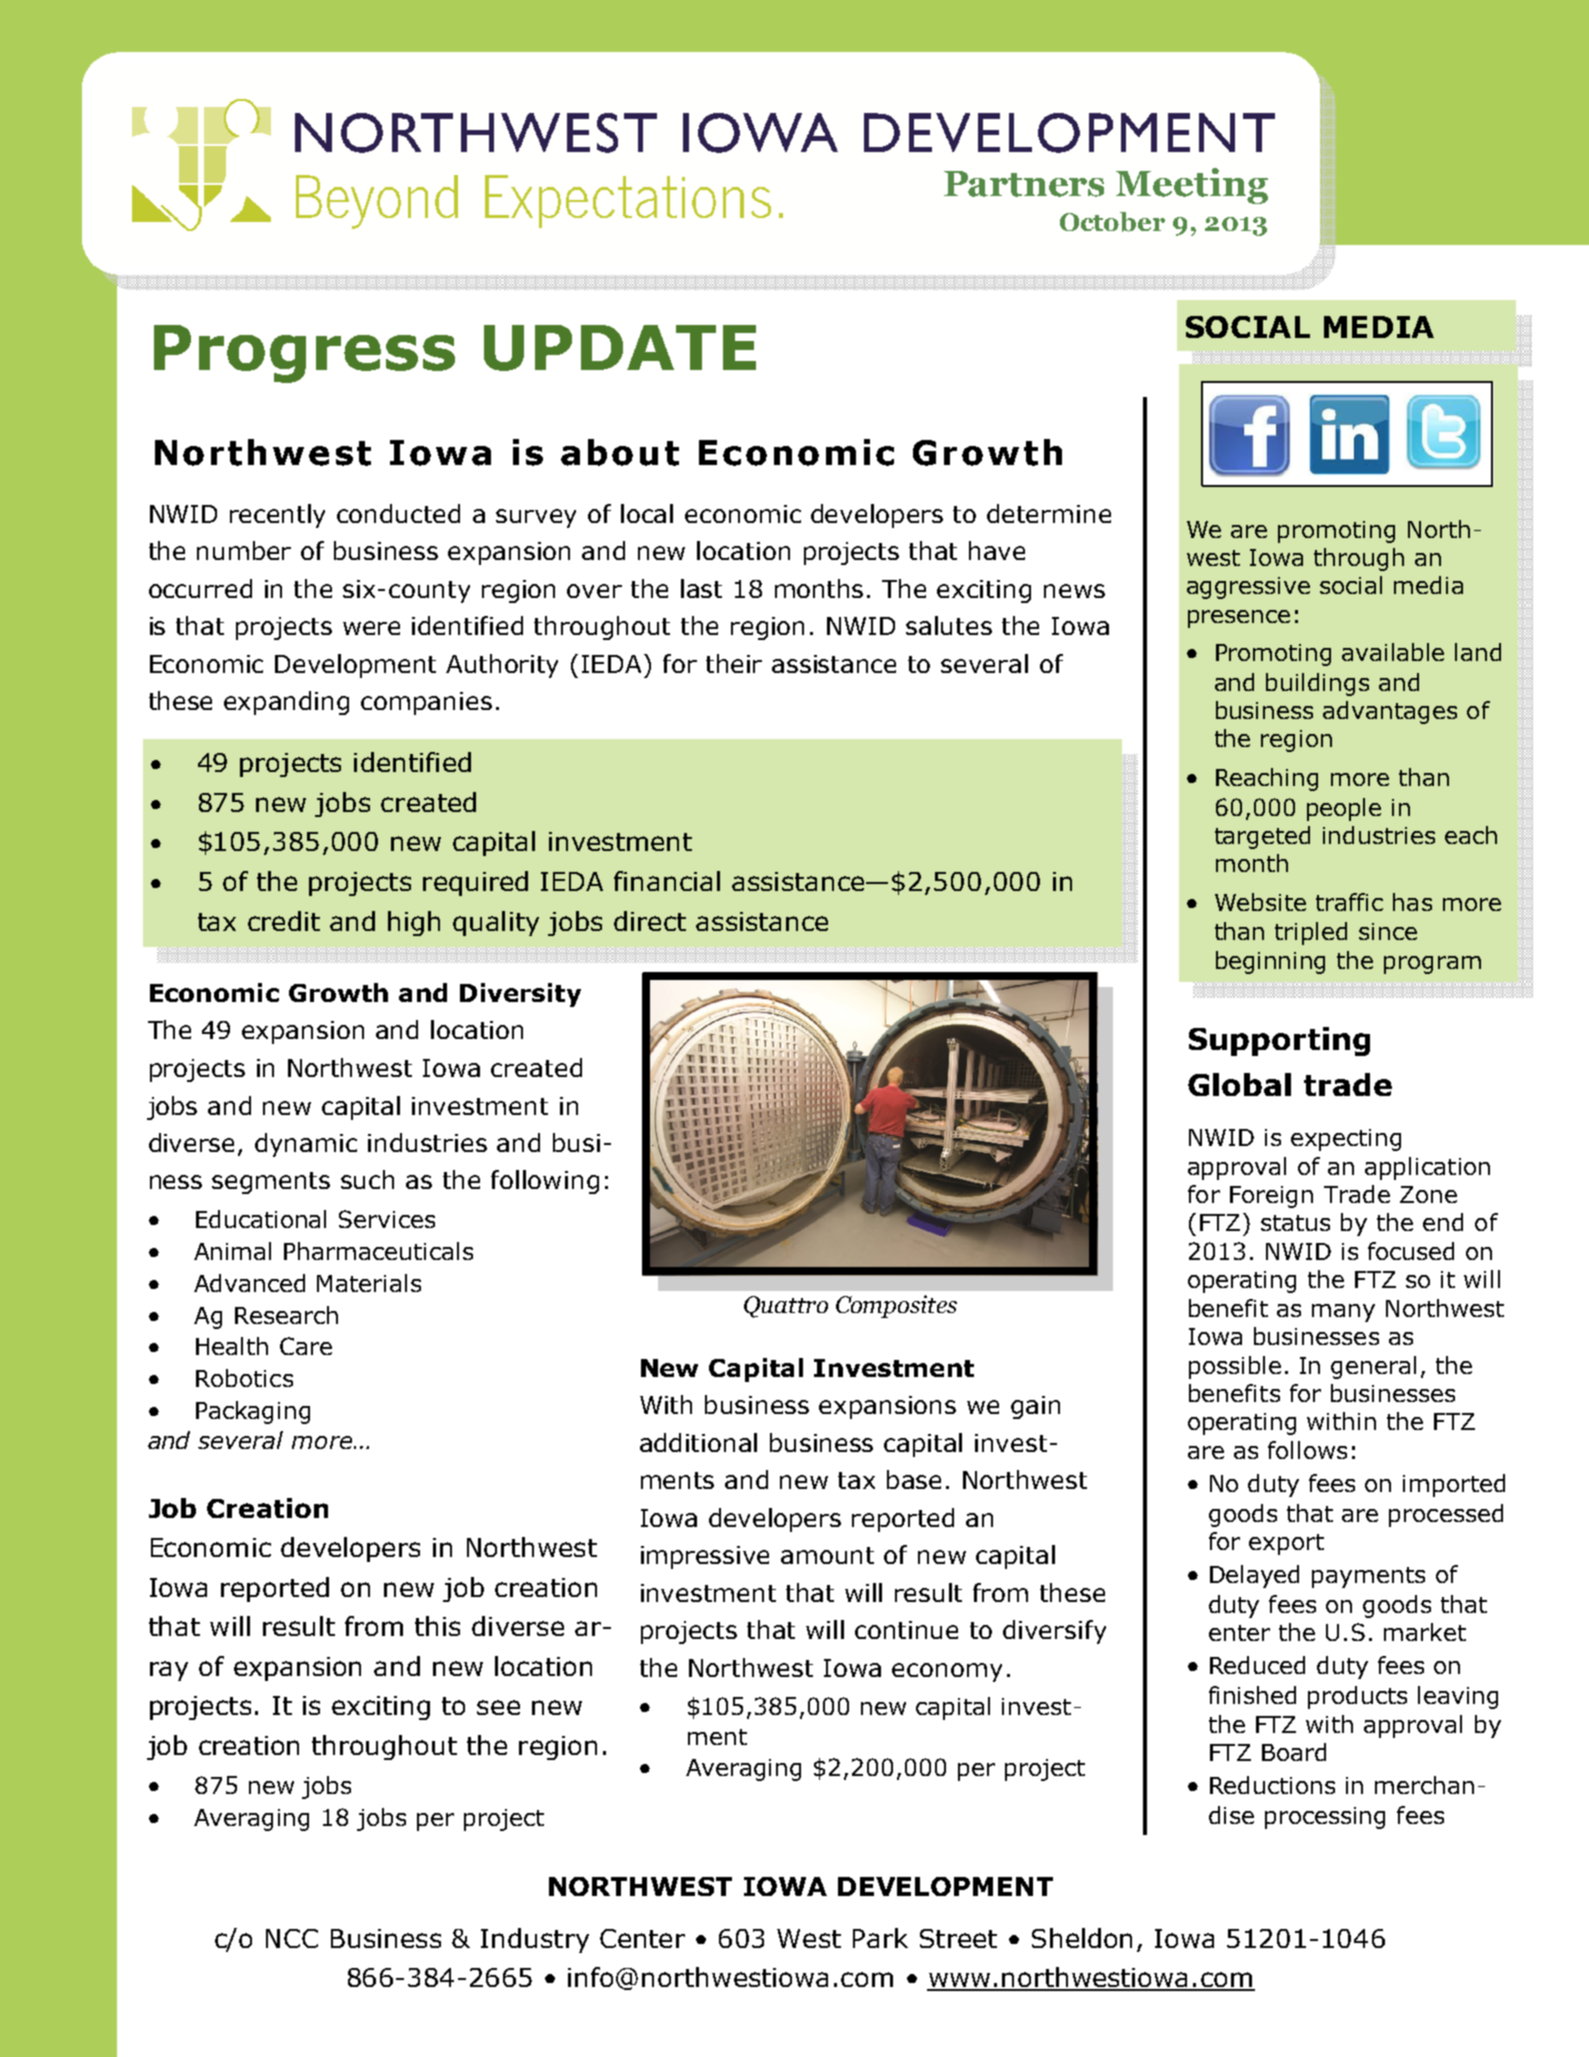 The height and width of the image is (2057, 1589). I want to click on Supporting, so click(1279, 1041).
